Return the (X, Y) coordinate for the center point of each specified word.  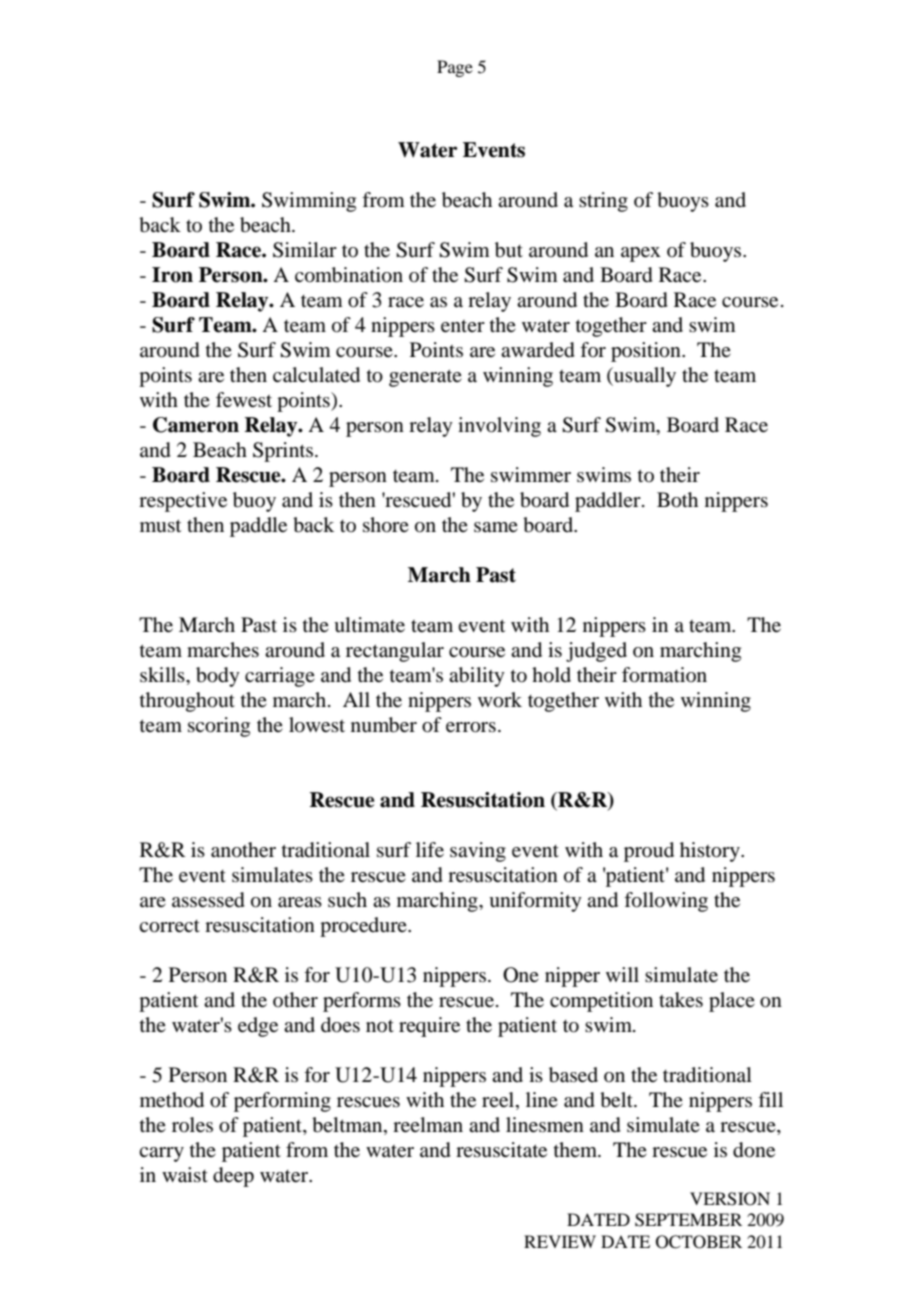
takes (681, 999)
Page (455, 68)
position (647, 352)
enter (463, 326)
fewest (244, 400)
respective (183, 502)
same (496, 527)
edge (258, 1027)
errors (471, 727)
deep (233, 1177)
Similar (305, 250)
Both (677, 500)
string (603, 202)
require (429, 1027)
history (711, 852)
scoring (219, 727)
